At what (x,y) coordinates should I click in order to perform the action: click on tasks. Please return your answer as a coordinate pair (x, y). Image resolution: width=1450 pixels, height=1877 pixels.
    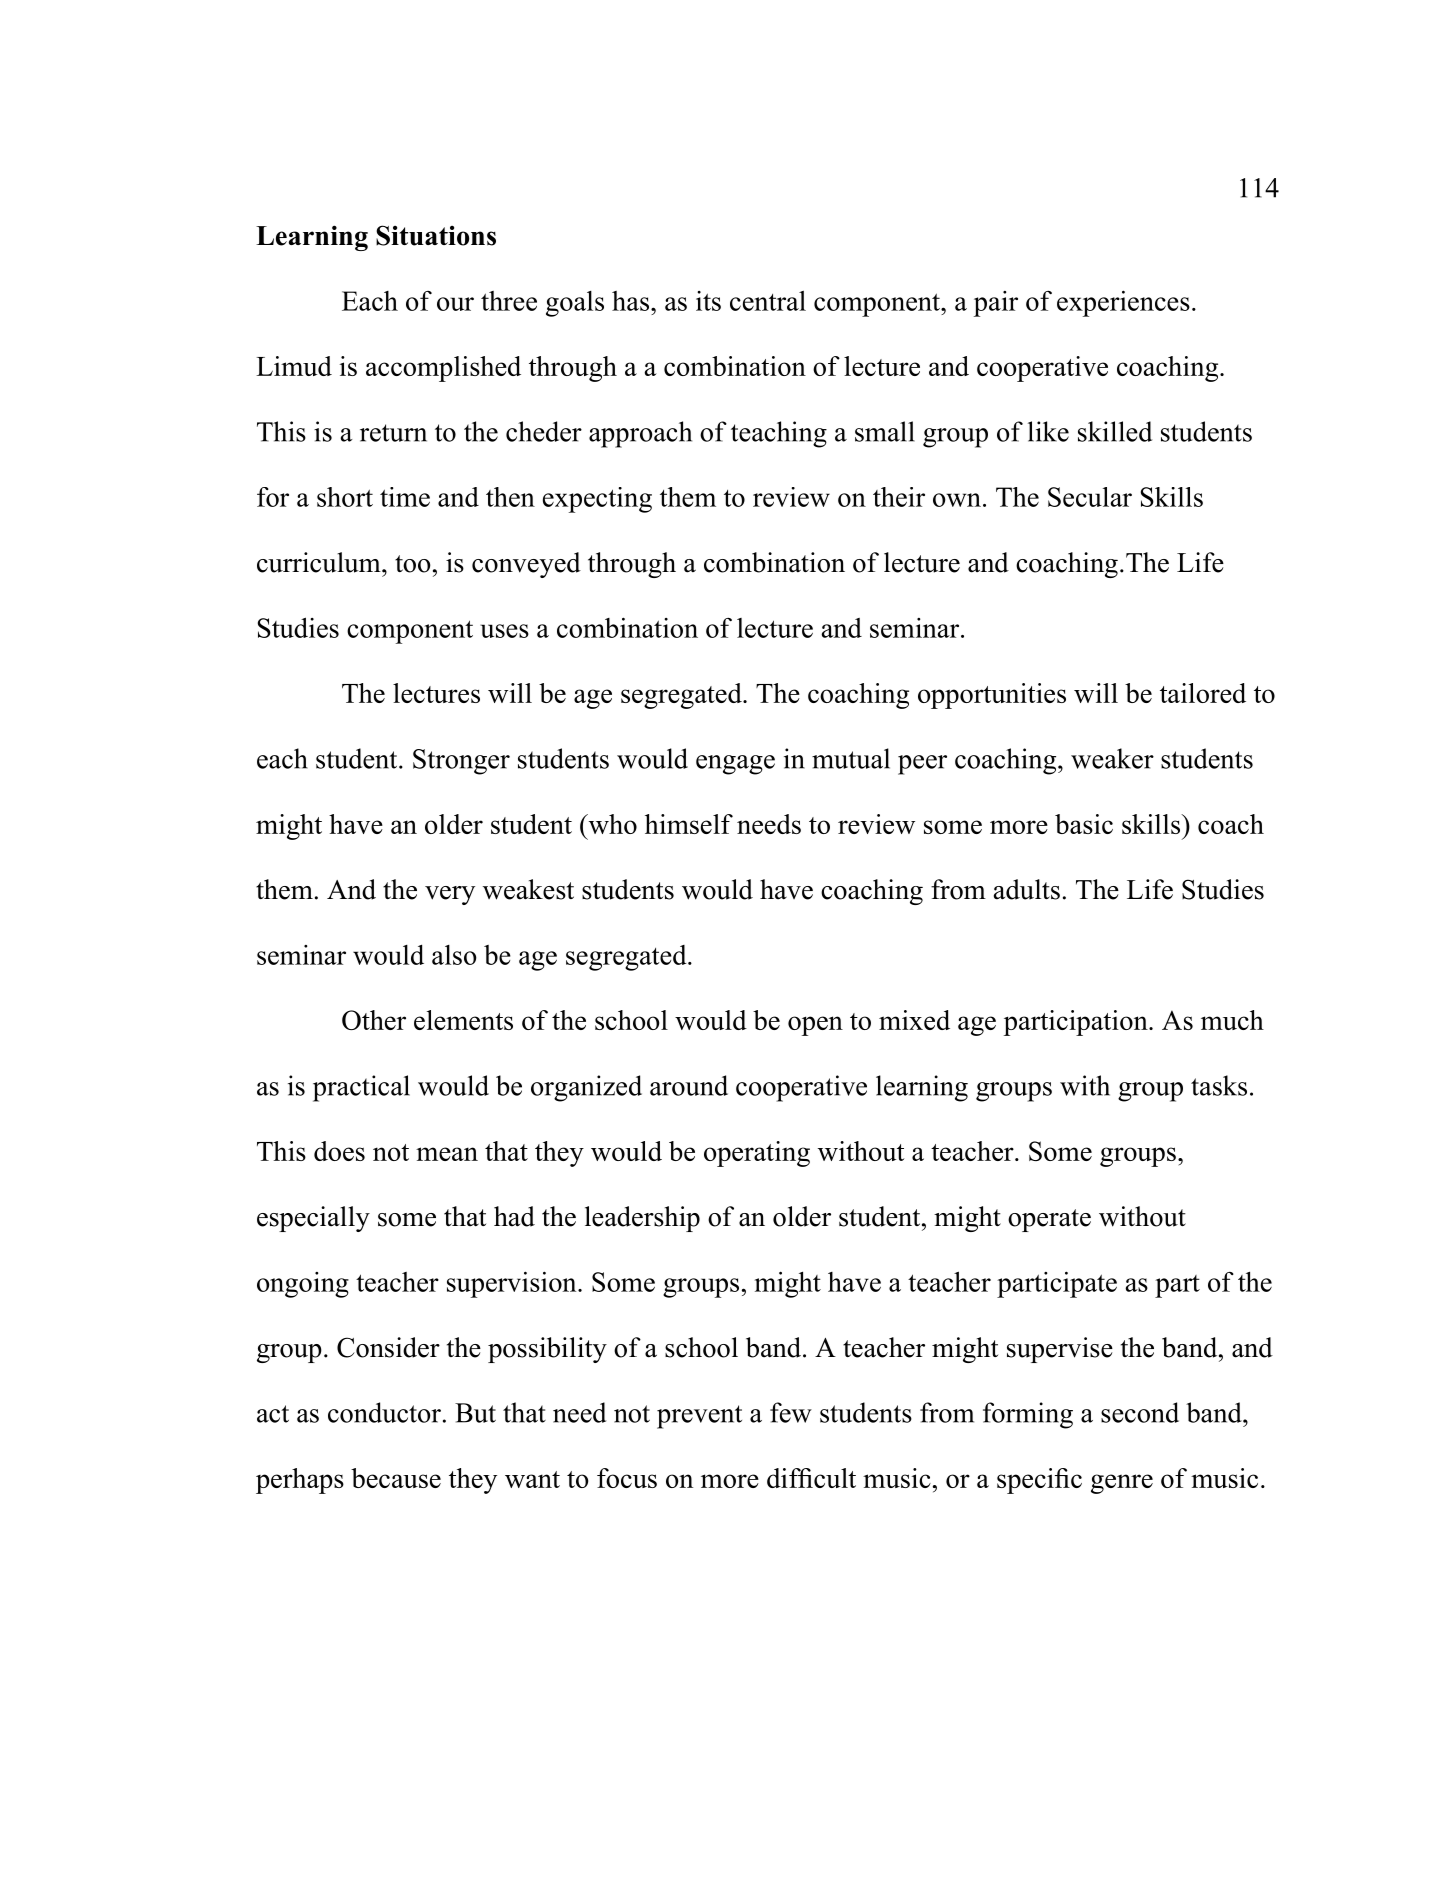
    Looking at the image, I should click on (1219, 1085).
